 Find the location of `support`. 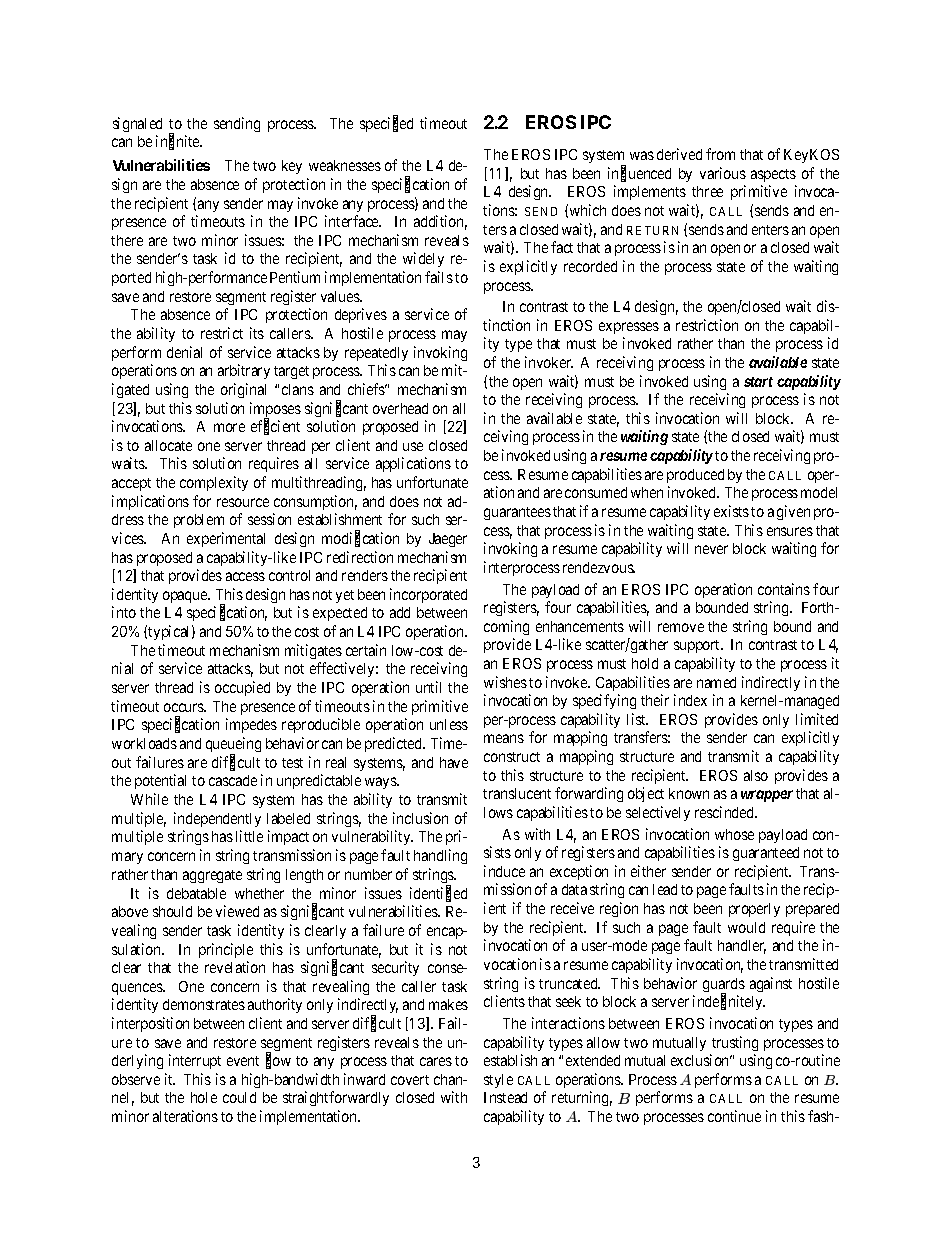

support is located at coordinates (698, 646).
